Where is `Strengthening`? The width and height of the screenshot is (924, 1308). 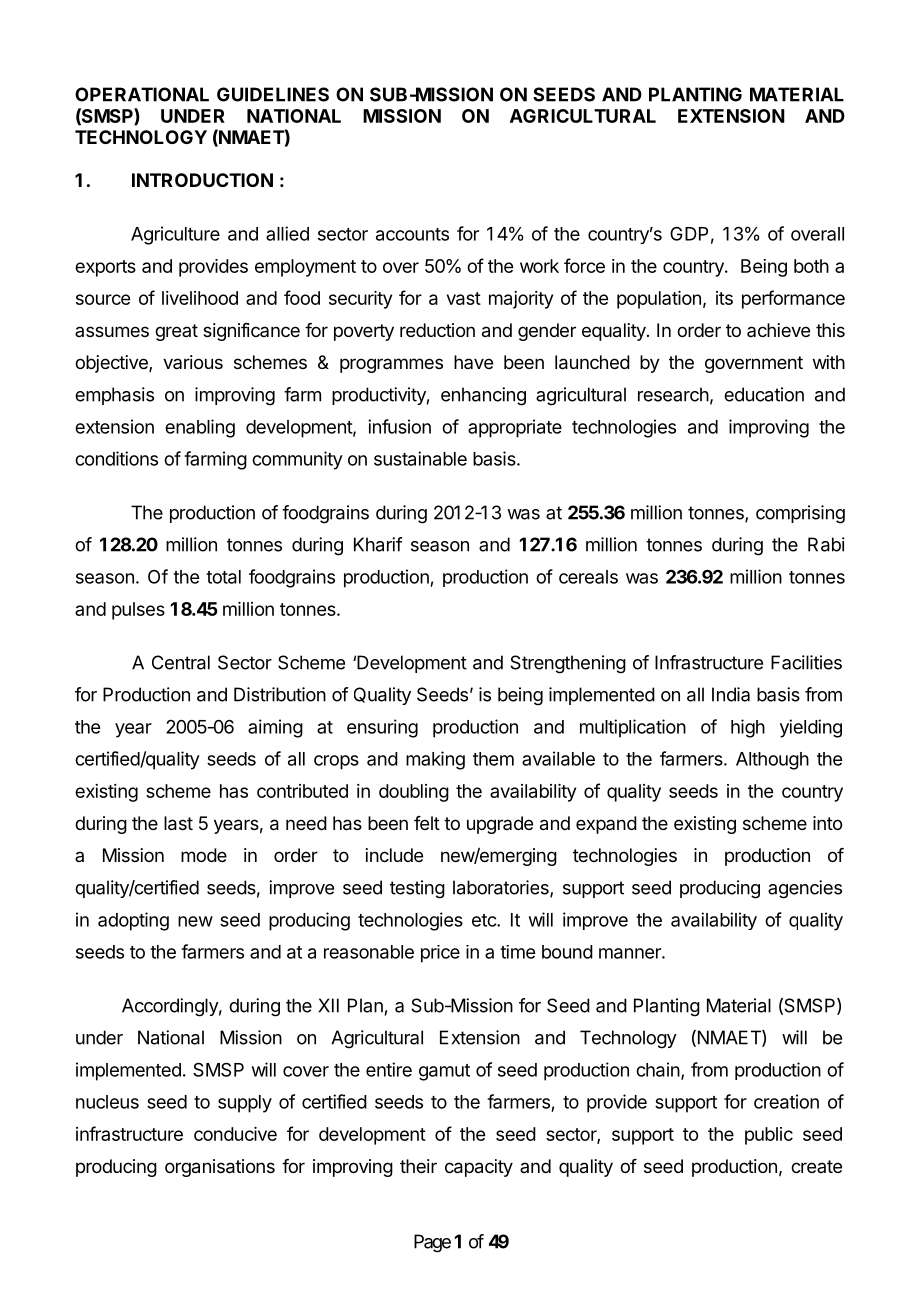
Strengthening is located at coordinates (568, 664).
